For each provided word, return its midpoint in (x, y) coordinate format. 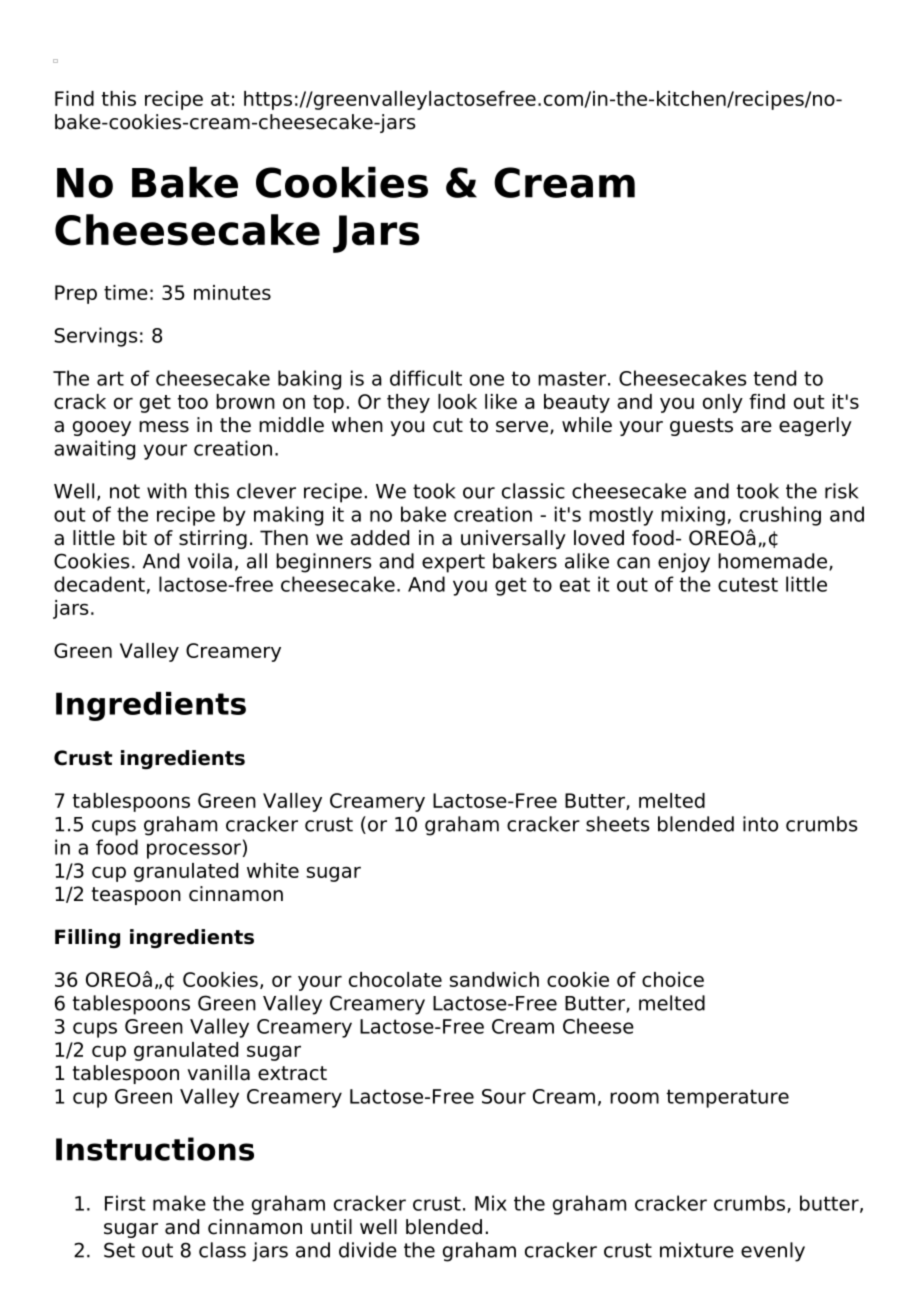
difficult (426, 378)
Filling (87, 939)
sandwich (494, 979)
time (126, 292)
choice (673, 979)
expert (453, 563)
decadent (99, 584)
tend (774, 378)
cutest (748, 584)
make (179, 1203)
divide (368, 1250)
